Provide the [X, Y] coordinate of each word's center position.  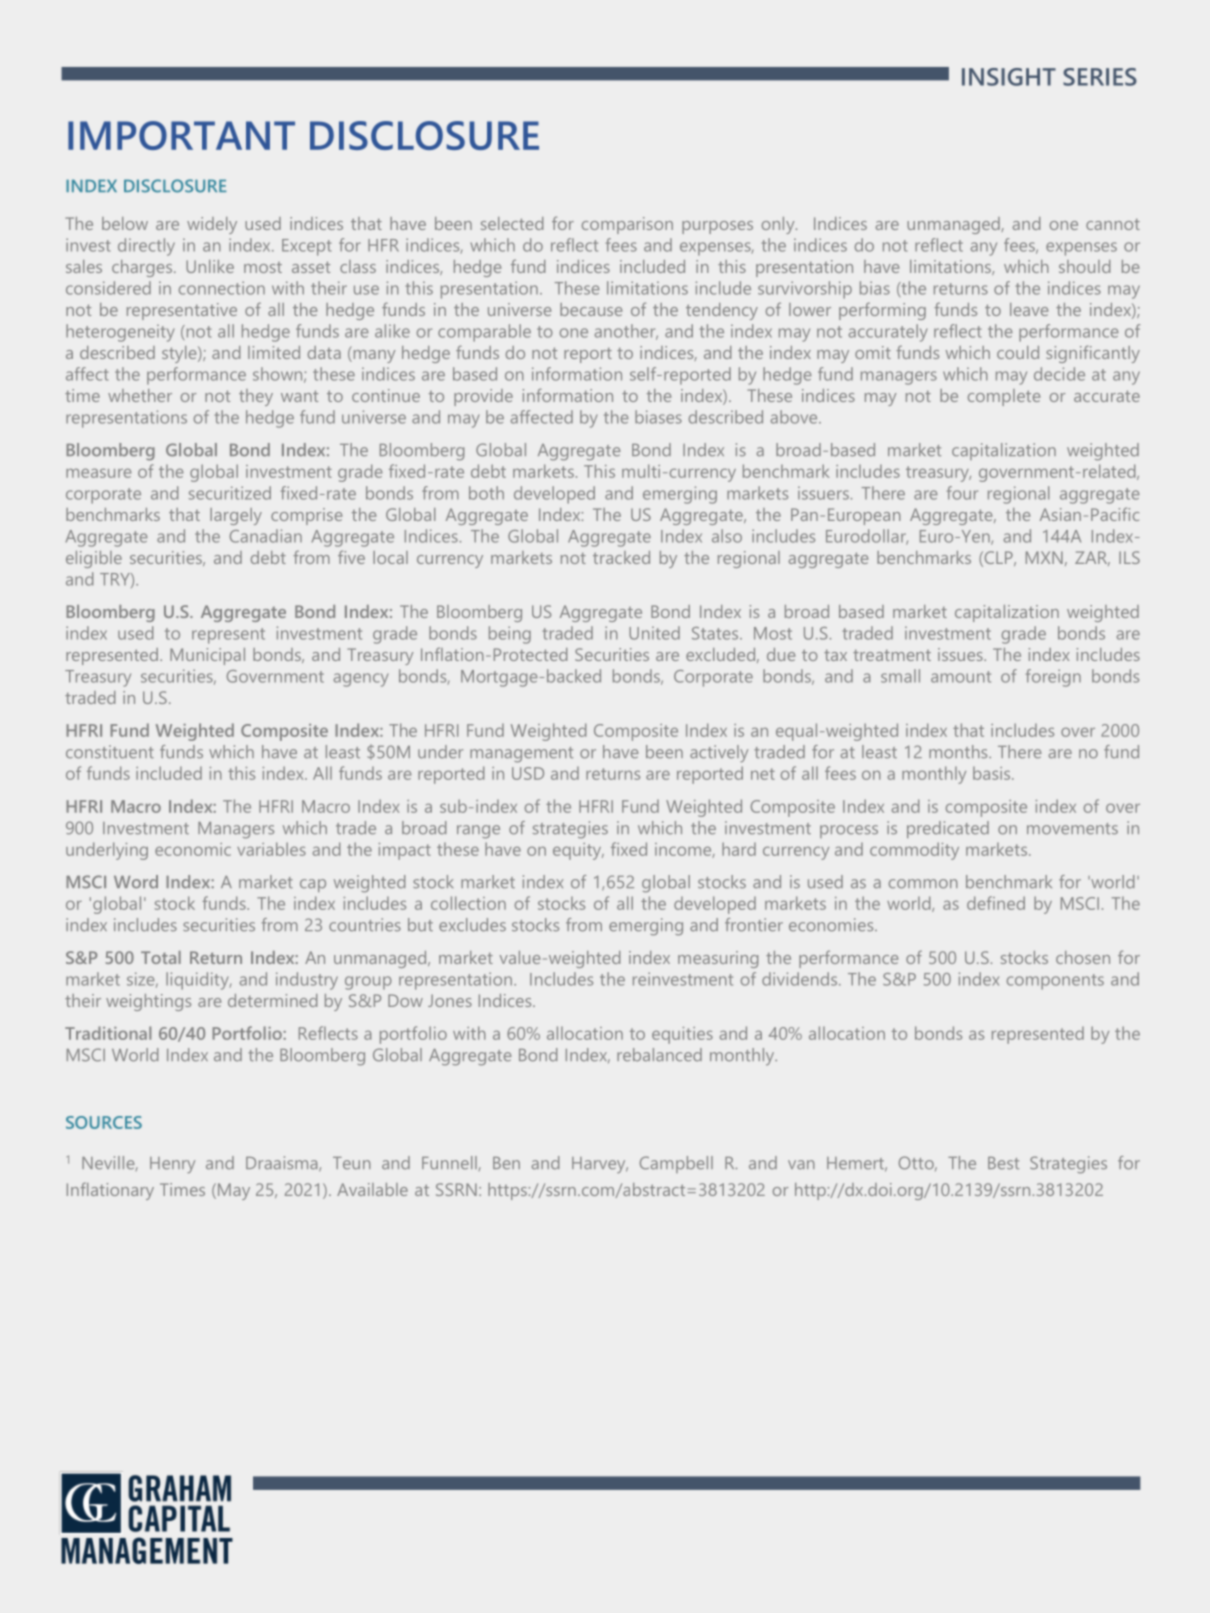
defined [996, 903]
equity [578, 851]
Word [136, 882]
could [1018, 352]
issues [961, 654]
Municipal [207, 656]
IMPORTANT [181, 135]
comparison [627, 225]
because [591, 309]
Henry [172, 1165]
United [654, 633]
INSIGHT [1009, 77]
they [256, 397]
